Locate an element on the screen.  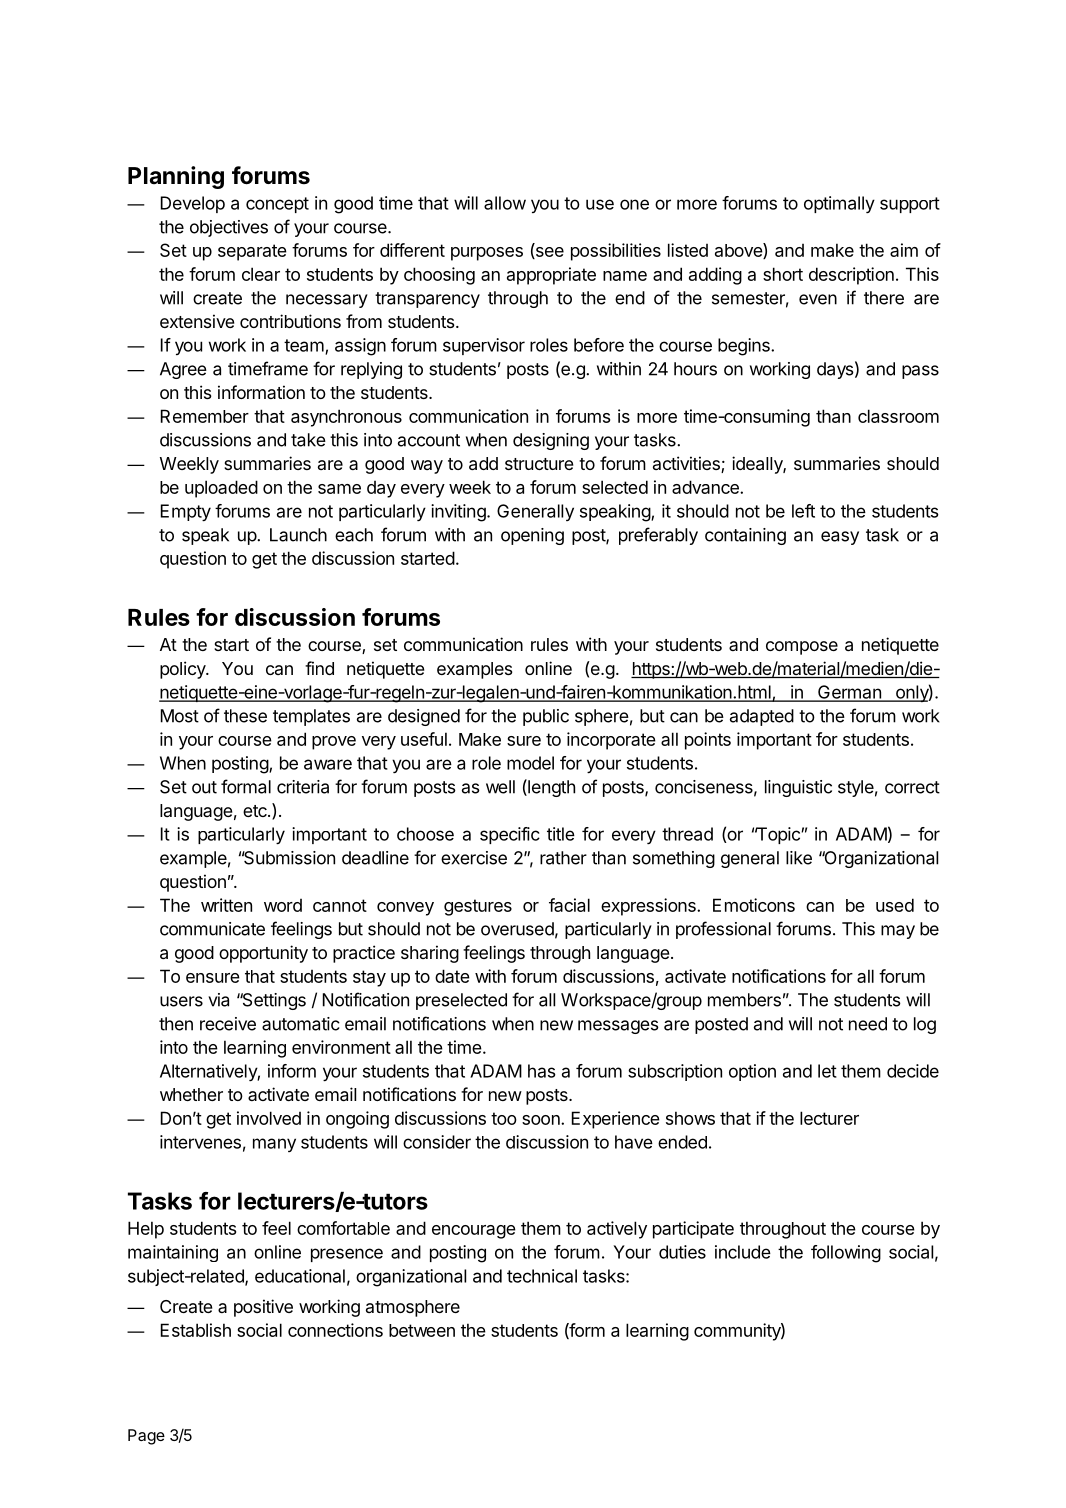
objectives is located at coordinates (229, 228).
